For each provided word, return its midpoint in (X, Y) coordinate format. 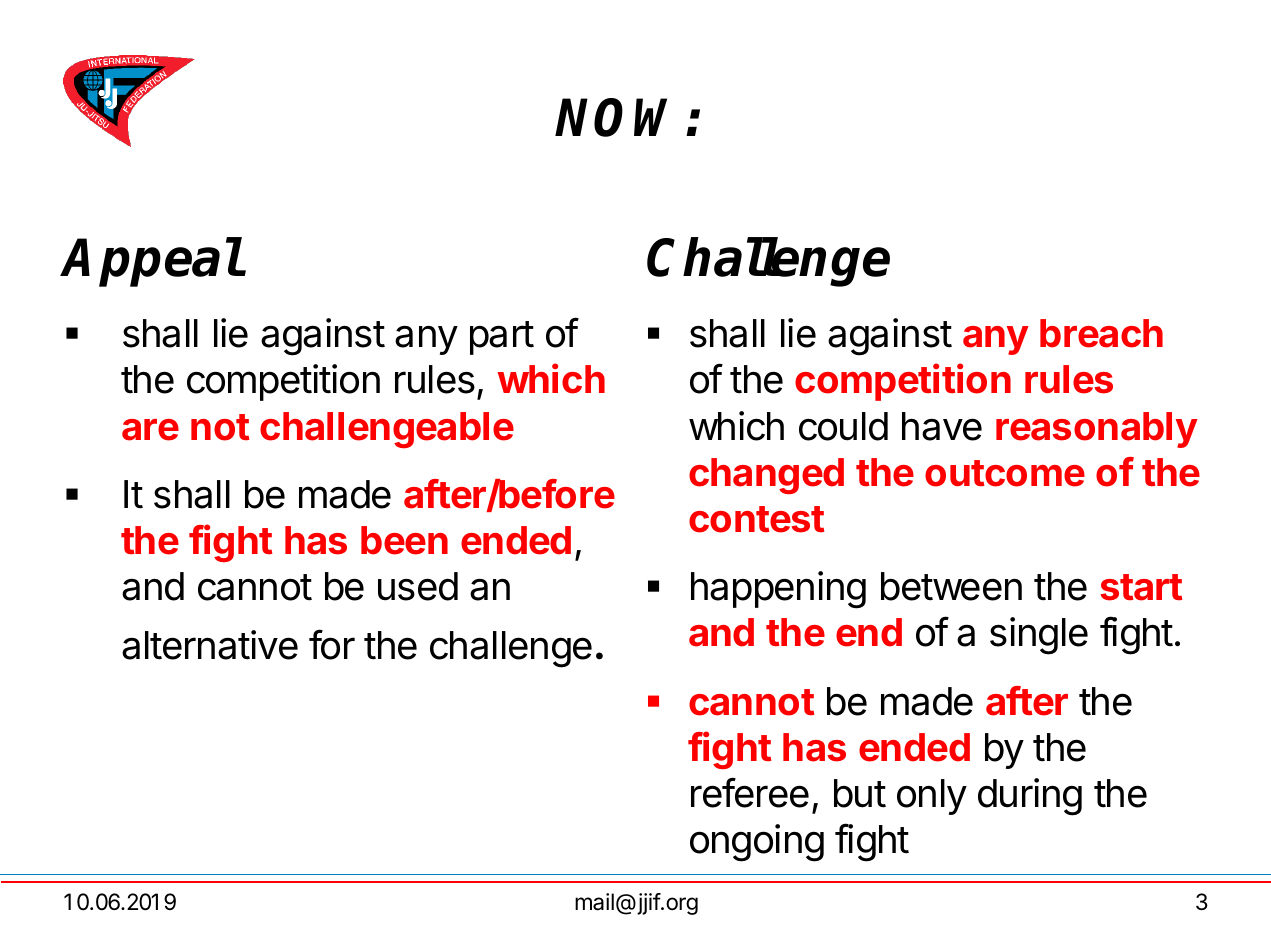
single (1039, 636)
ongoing (757, 843)
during (1030, 797)
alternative (210, 645)
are (150, 430)
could (843, 426)
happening (778, 590)
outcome (1005, 473)
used (418, 586)
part (502, 338)
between (951, 586)
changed (766, 476)
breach (1101, 333)
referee (750, 792)
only (932, 797)
